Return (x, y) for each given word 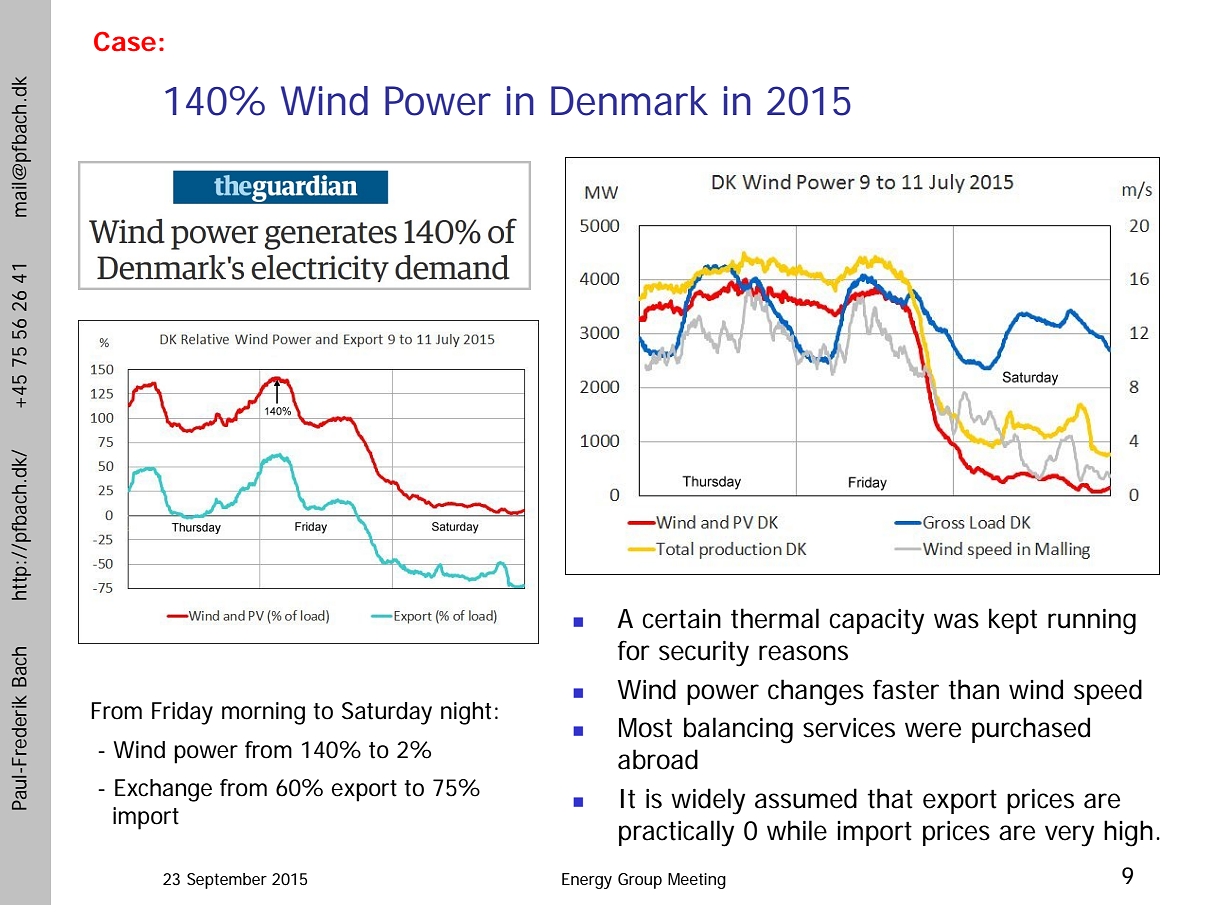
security (704, 654)
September (227, 881)
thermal (775, 618)
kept (1013, 621)
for (634, 650)
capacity (876, 622)
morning (263, 713)
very (1069, 836)
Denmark (629, 101)
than (974, 689)
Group (640, 881)
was (956, 621)
